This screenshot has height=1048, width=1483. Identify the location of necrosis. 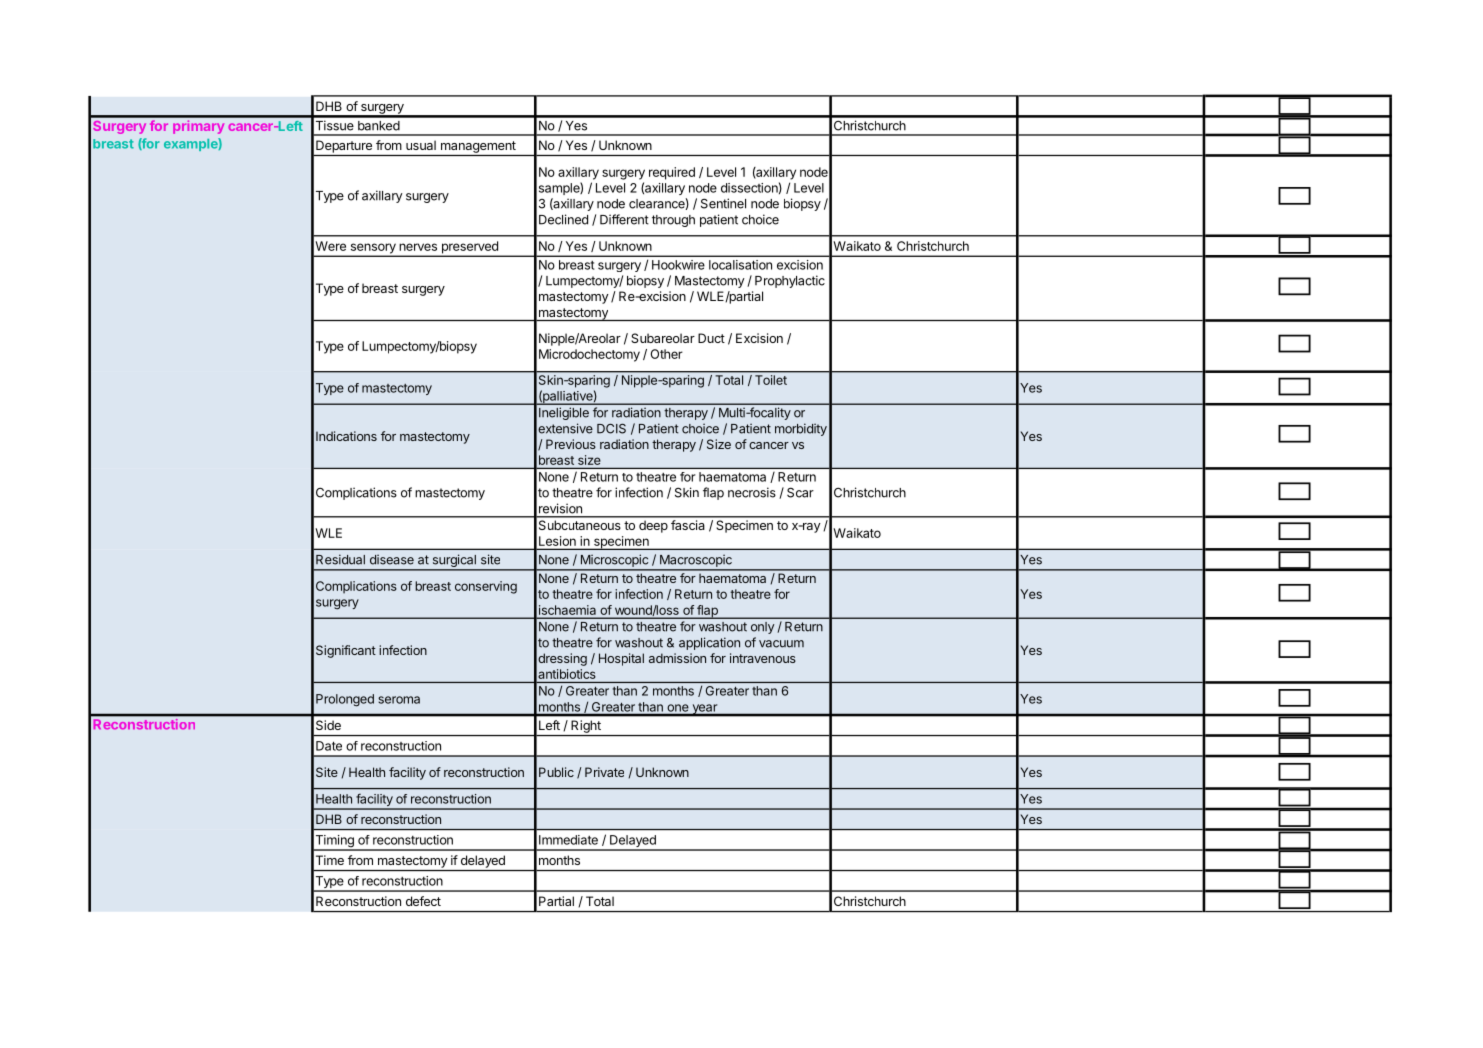
(752, 492).
